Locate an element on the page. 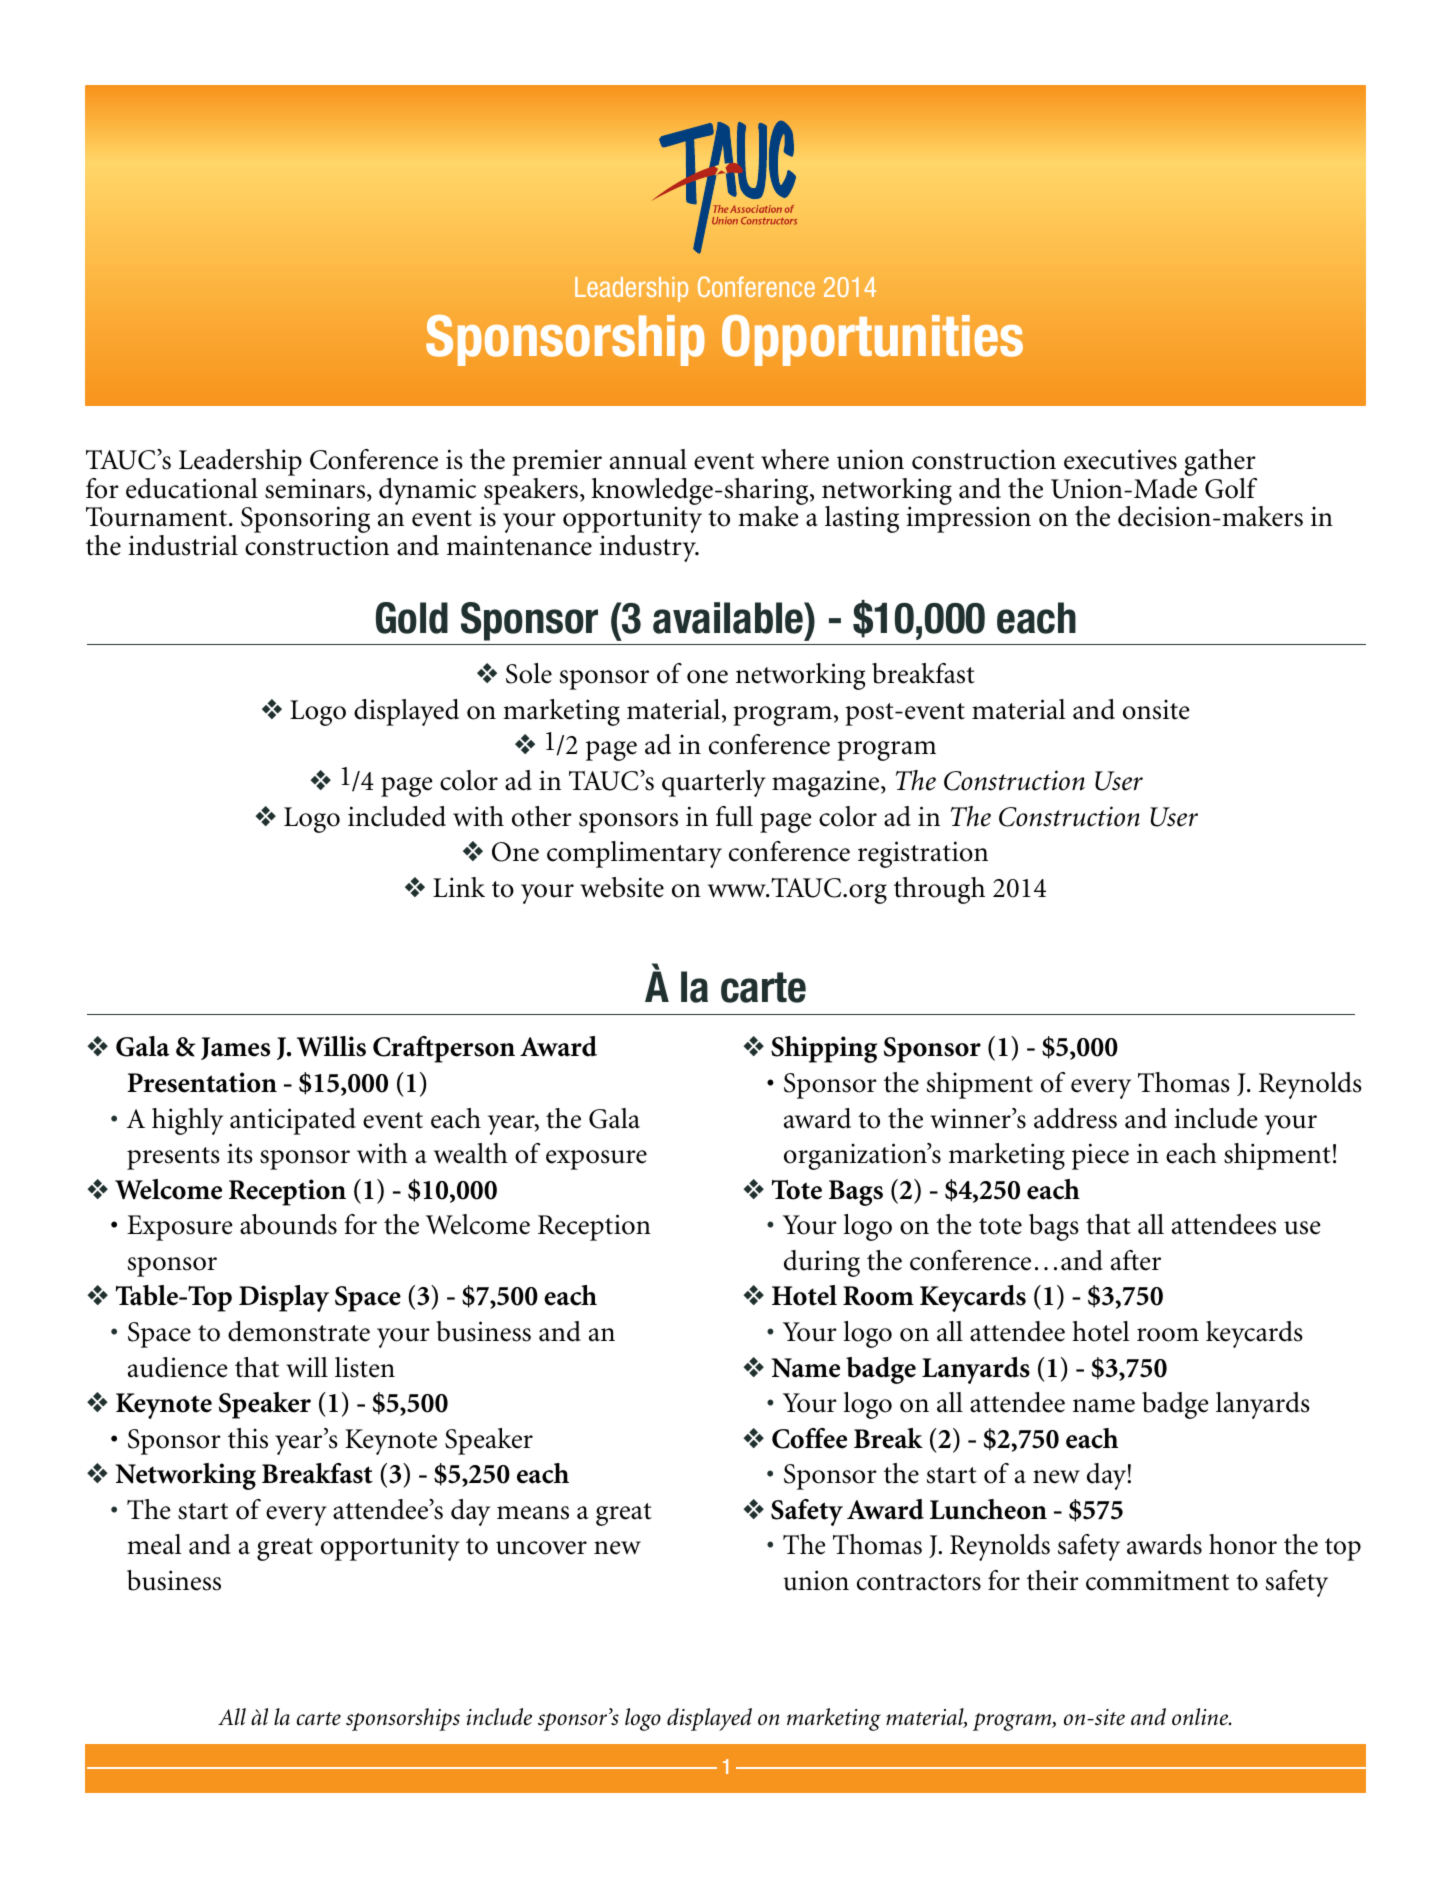  meal is located at coordinates (154, 1544).
